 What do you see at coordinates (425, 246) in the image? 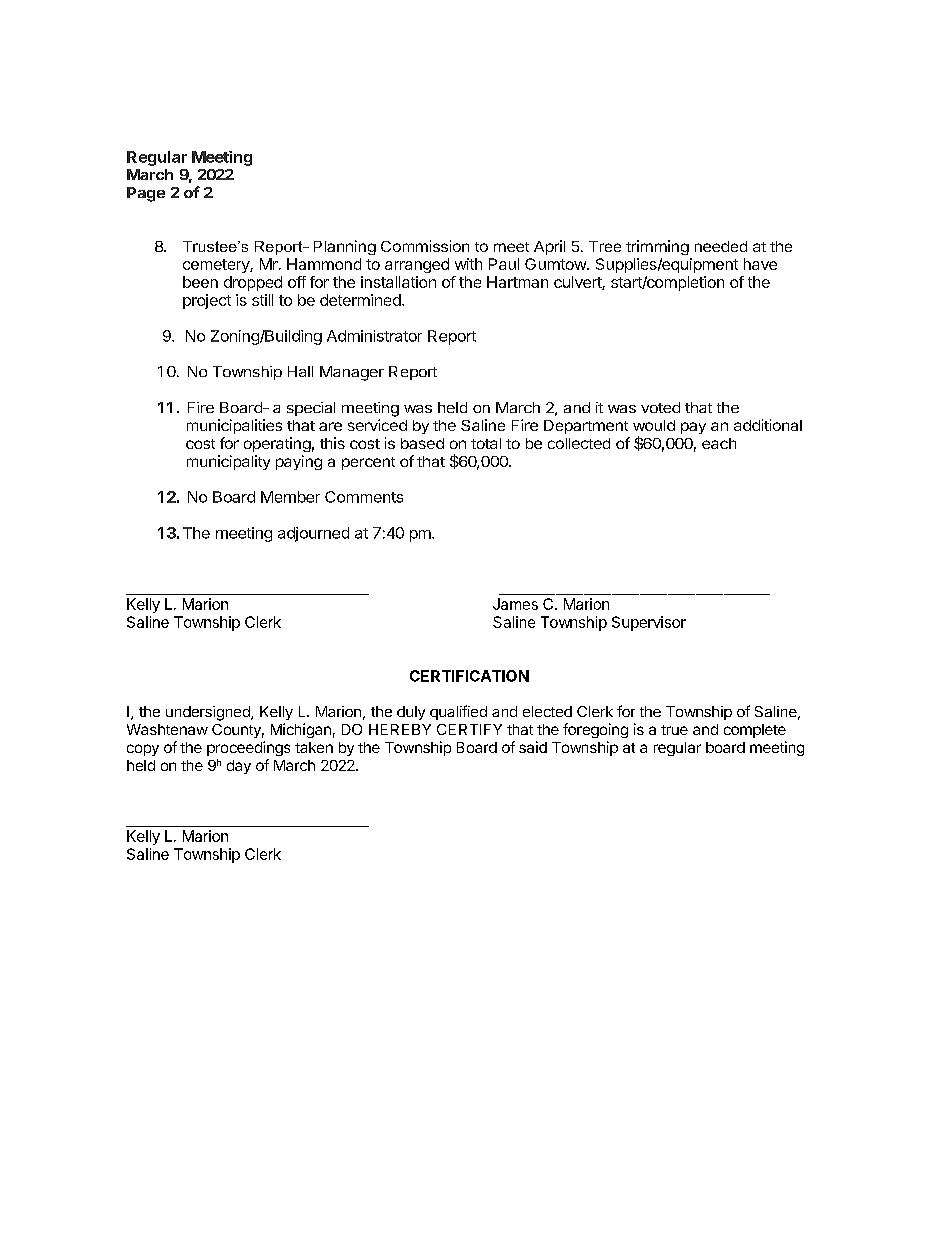
I see `Commission` at bounding box center [425, 246].
